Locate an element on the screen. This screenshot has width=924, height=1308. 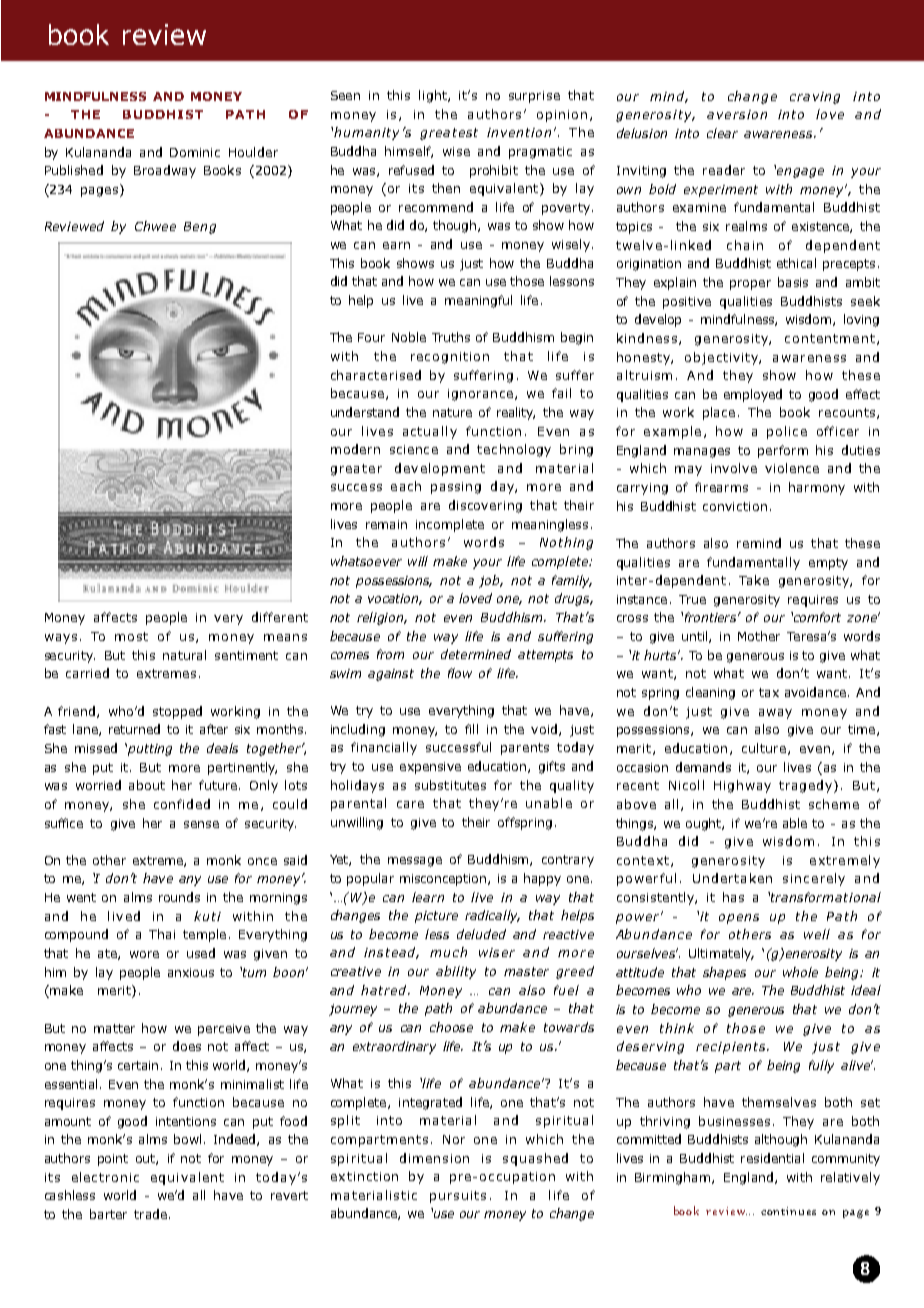
understand is located at coordinates (365, 412).
